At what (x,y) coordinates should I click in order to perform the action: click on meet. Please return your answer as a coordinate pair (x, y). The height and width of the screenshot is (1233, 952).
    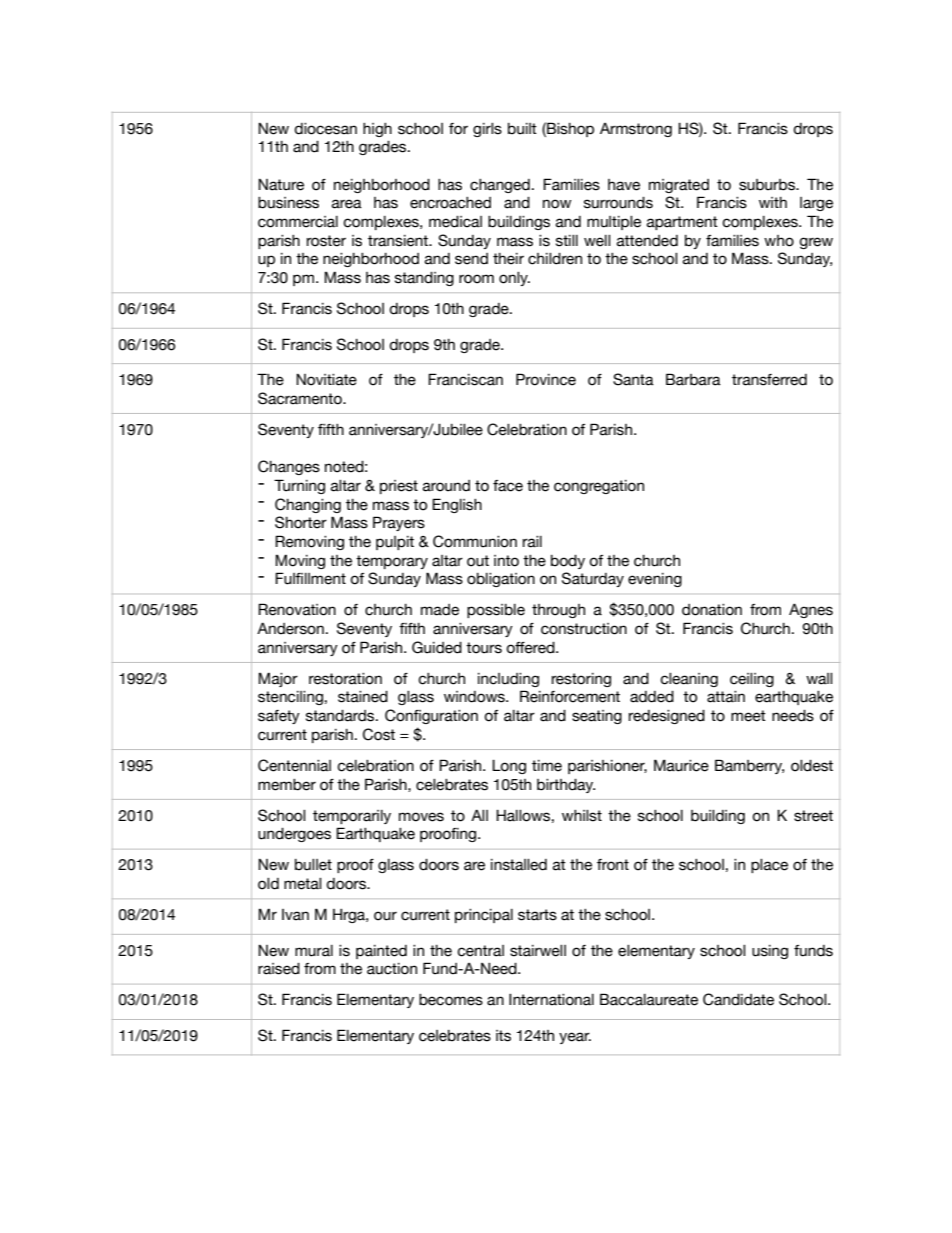
    Looking at the image, I should click on (748, 716).
